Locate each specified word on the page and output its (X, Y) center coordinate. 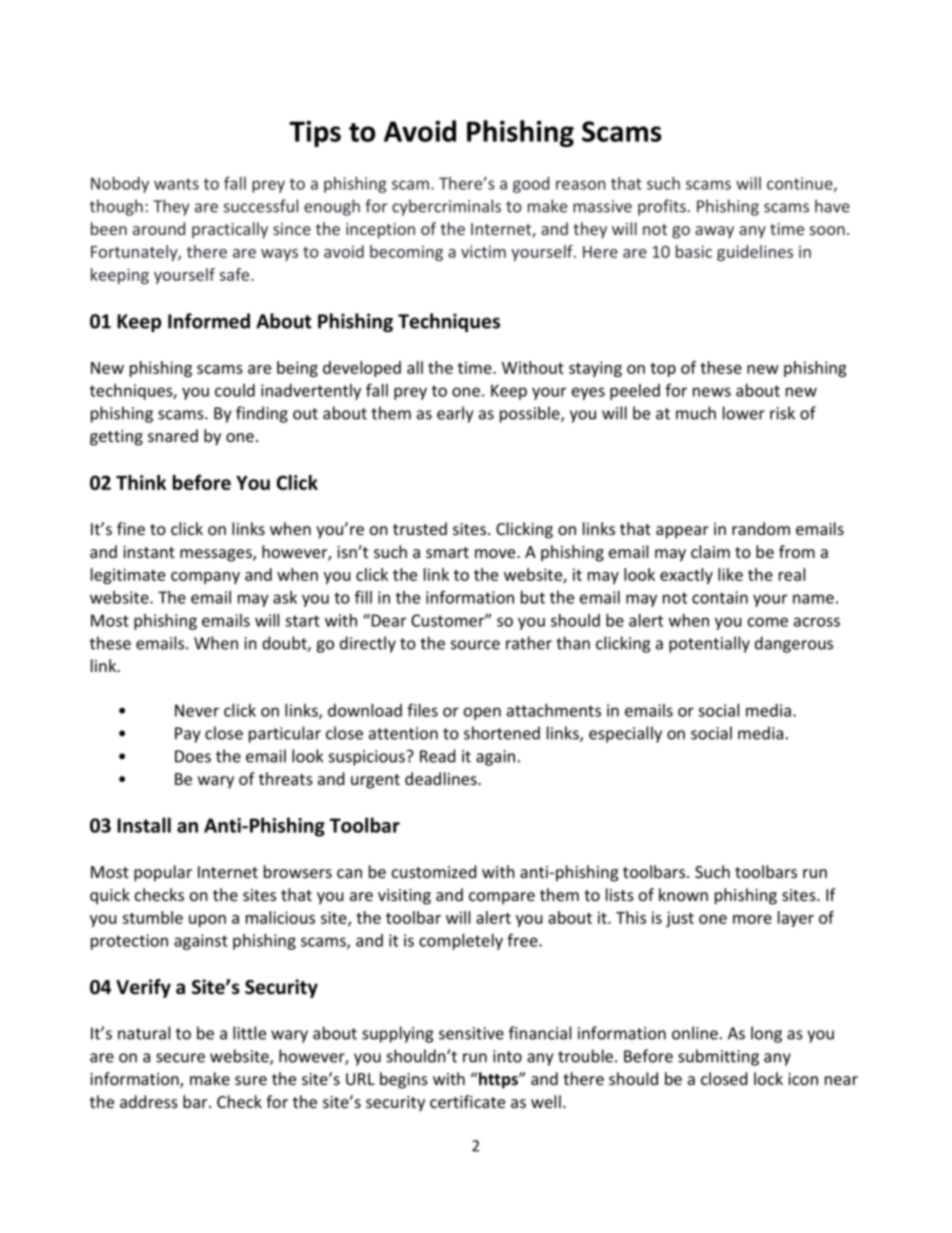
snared (173, 435)
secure (180, 1058)
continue (801, 184)
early (455, 414)
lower (744, 413)
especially (625, 734)
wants (176, 184)
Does (193, 756)
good (531, 185)
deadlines (442, 778)
